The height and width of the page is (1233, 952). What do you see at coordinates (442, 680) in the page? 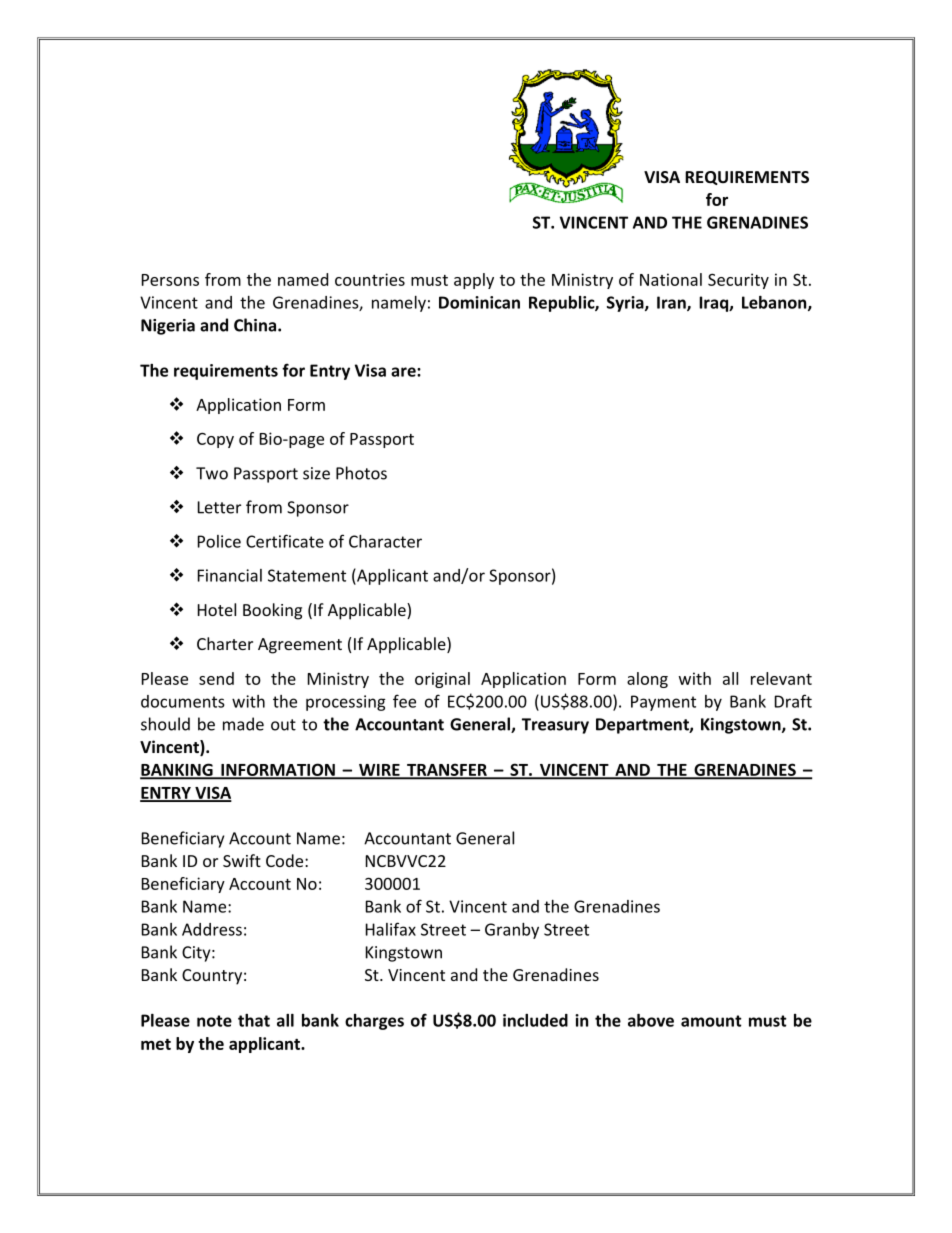
I see `original` at bounding box center [442, 680].
